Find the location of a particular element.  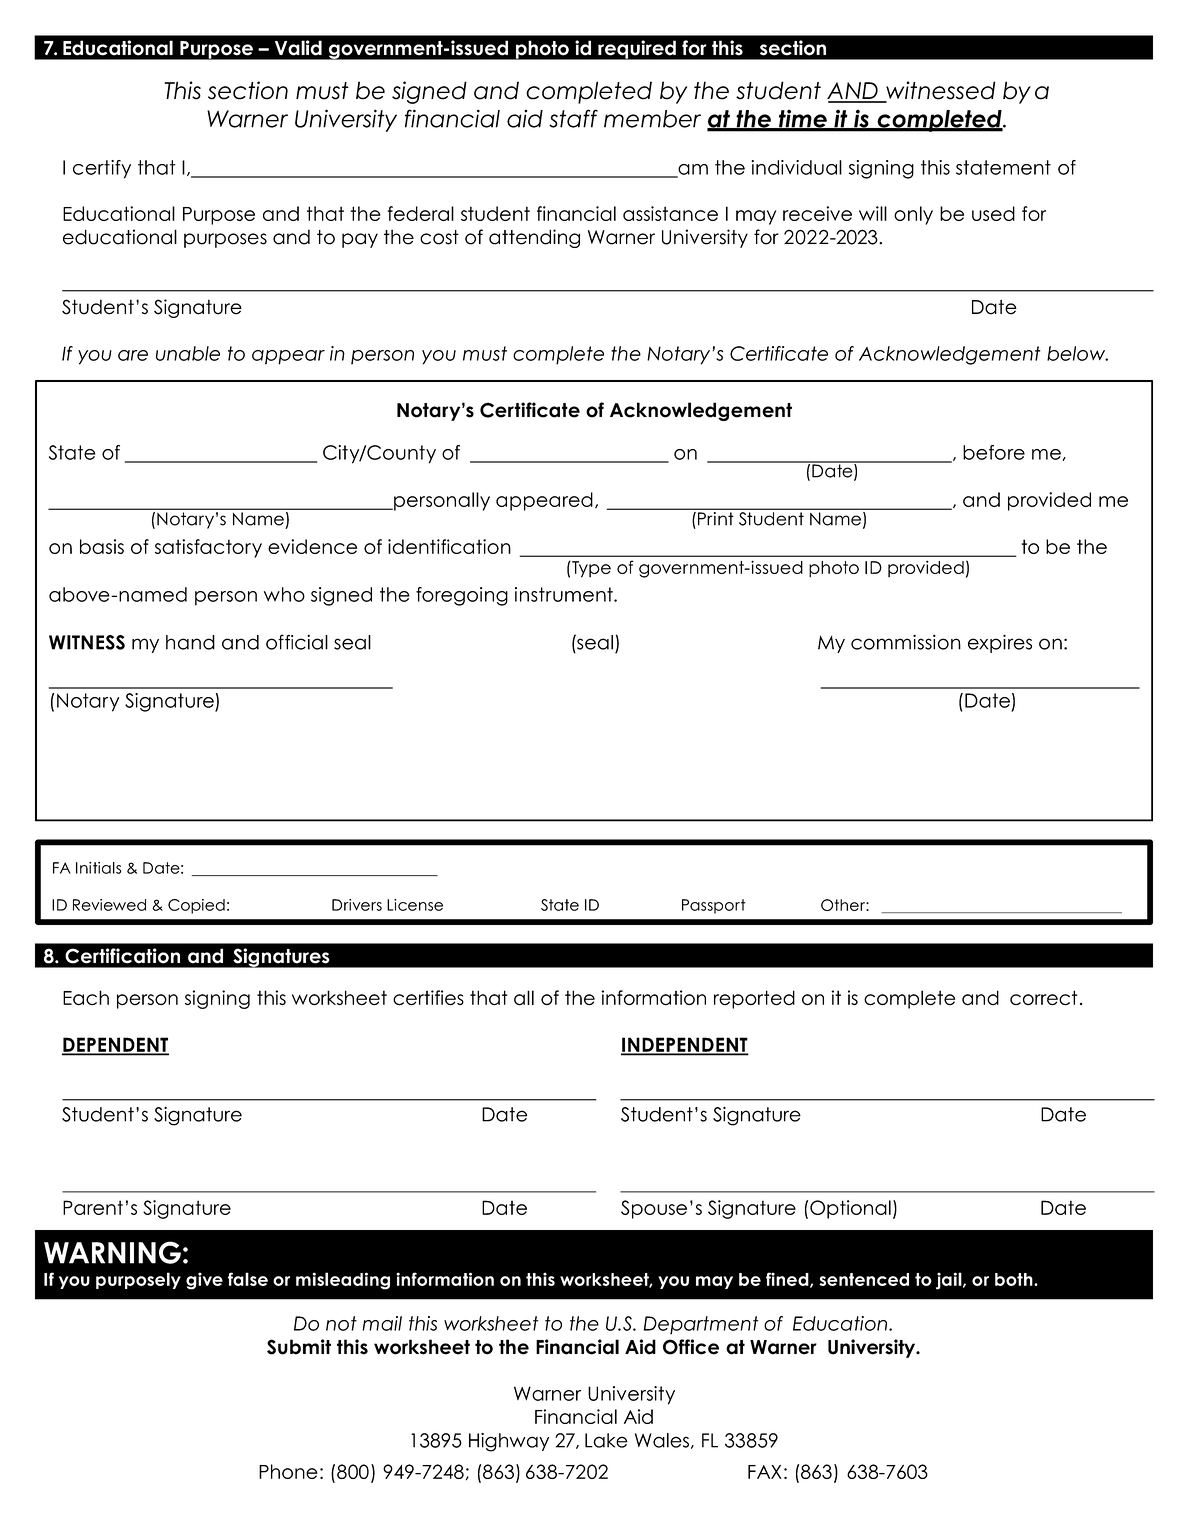

correct is located at coordinates (1044, 998).
